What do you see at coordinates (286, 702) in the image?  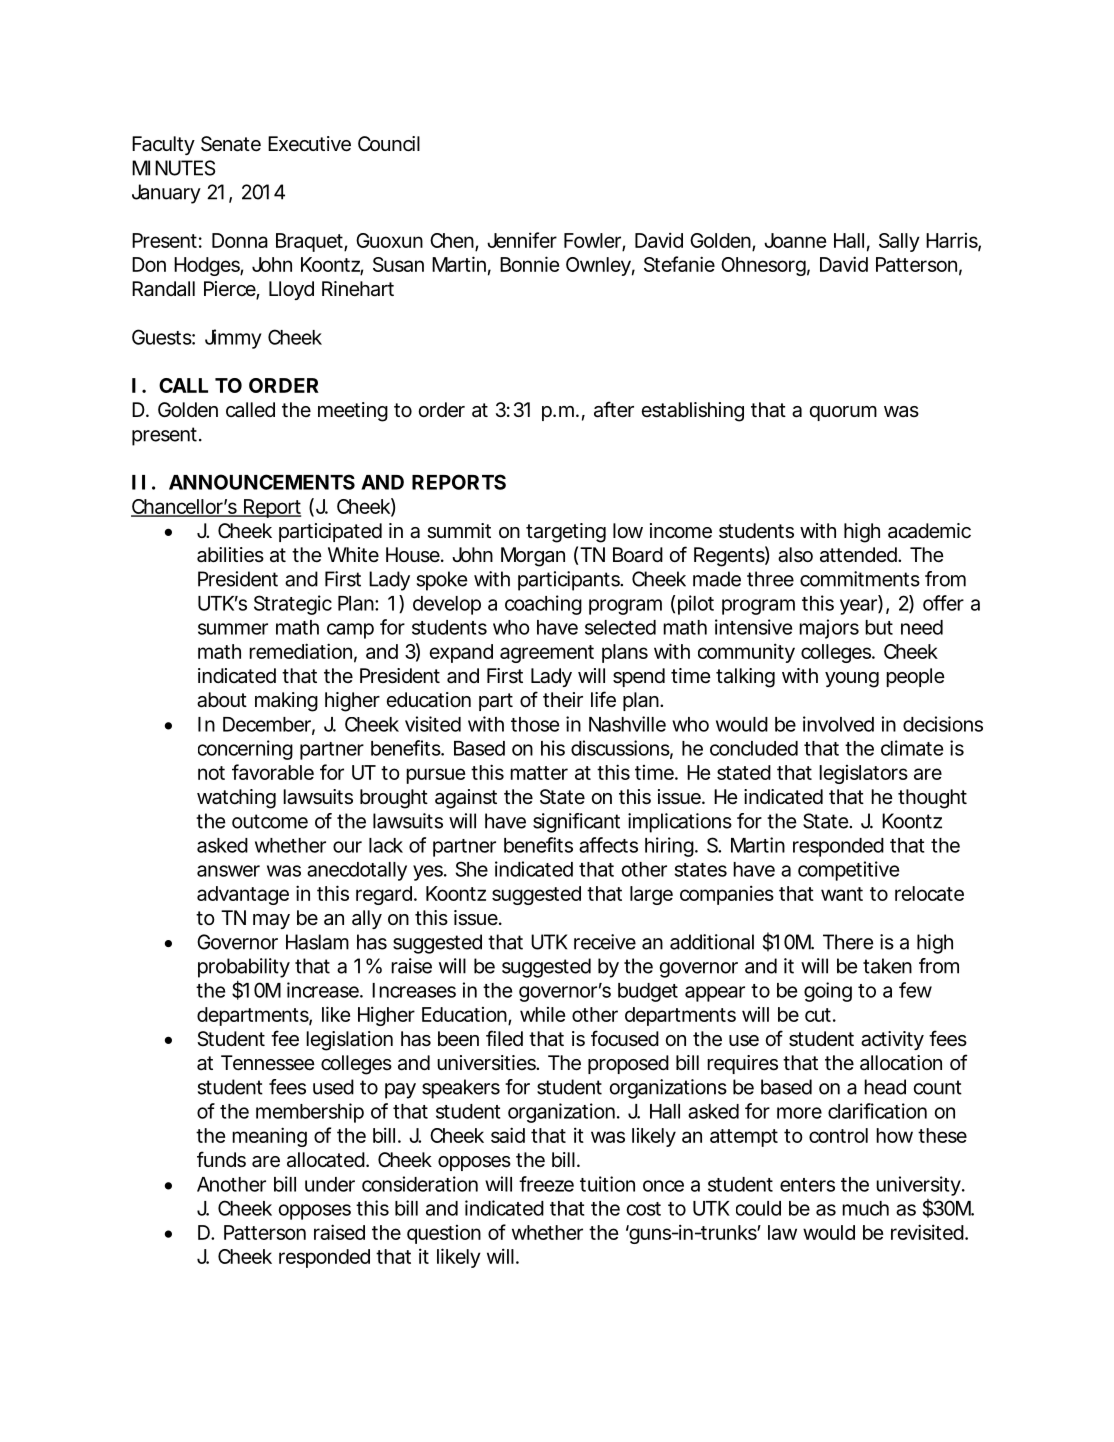 I see `making` at bounding box center [286, 702].
